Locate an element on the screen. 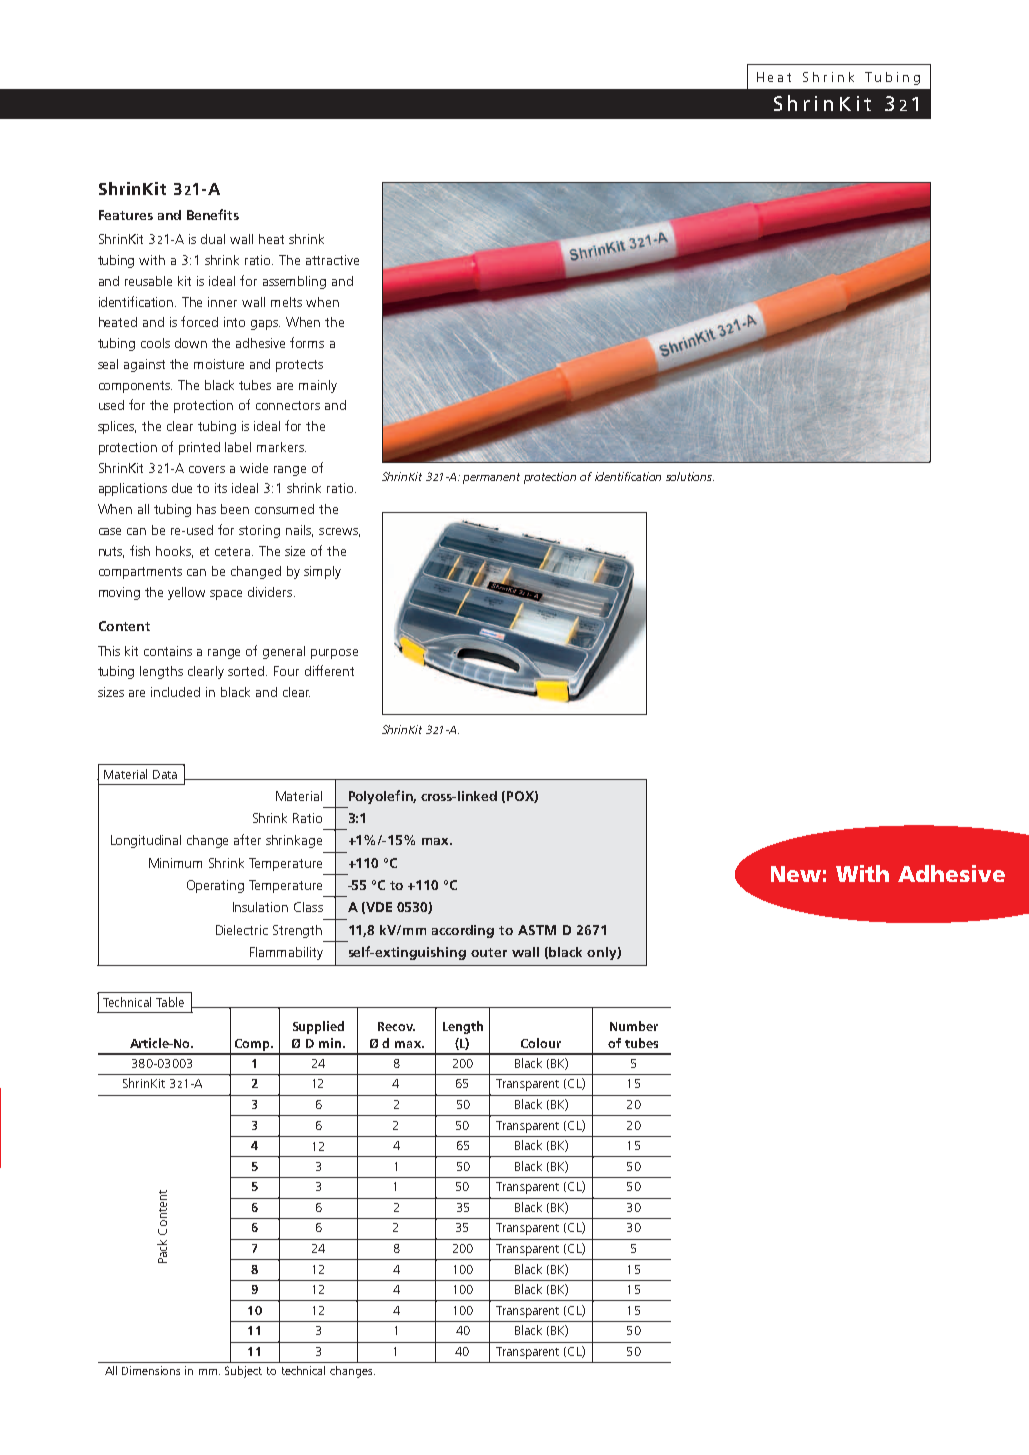 Image resolution: width=1029 pixels, height=1455 pixels. solutions is located at coordinates (690, 476).
